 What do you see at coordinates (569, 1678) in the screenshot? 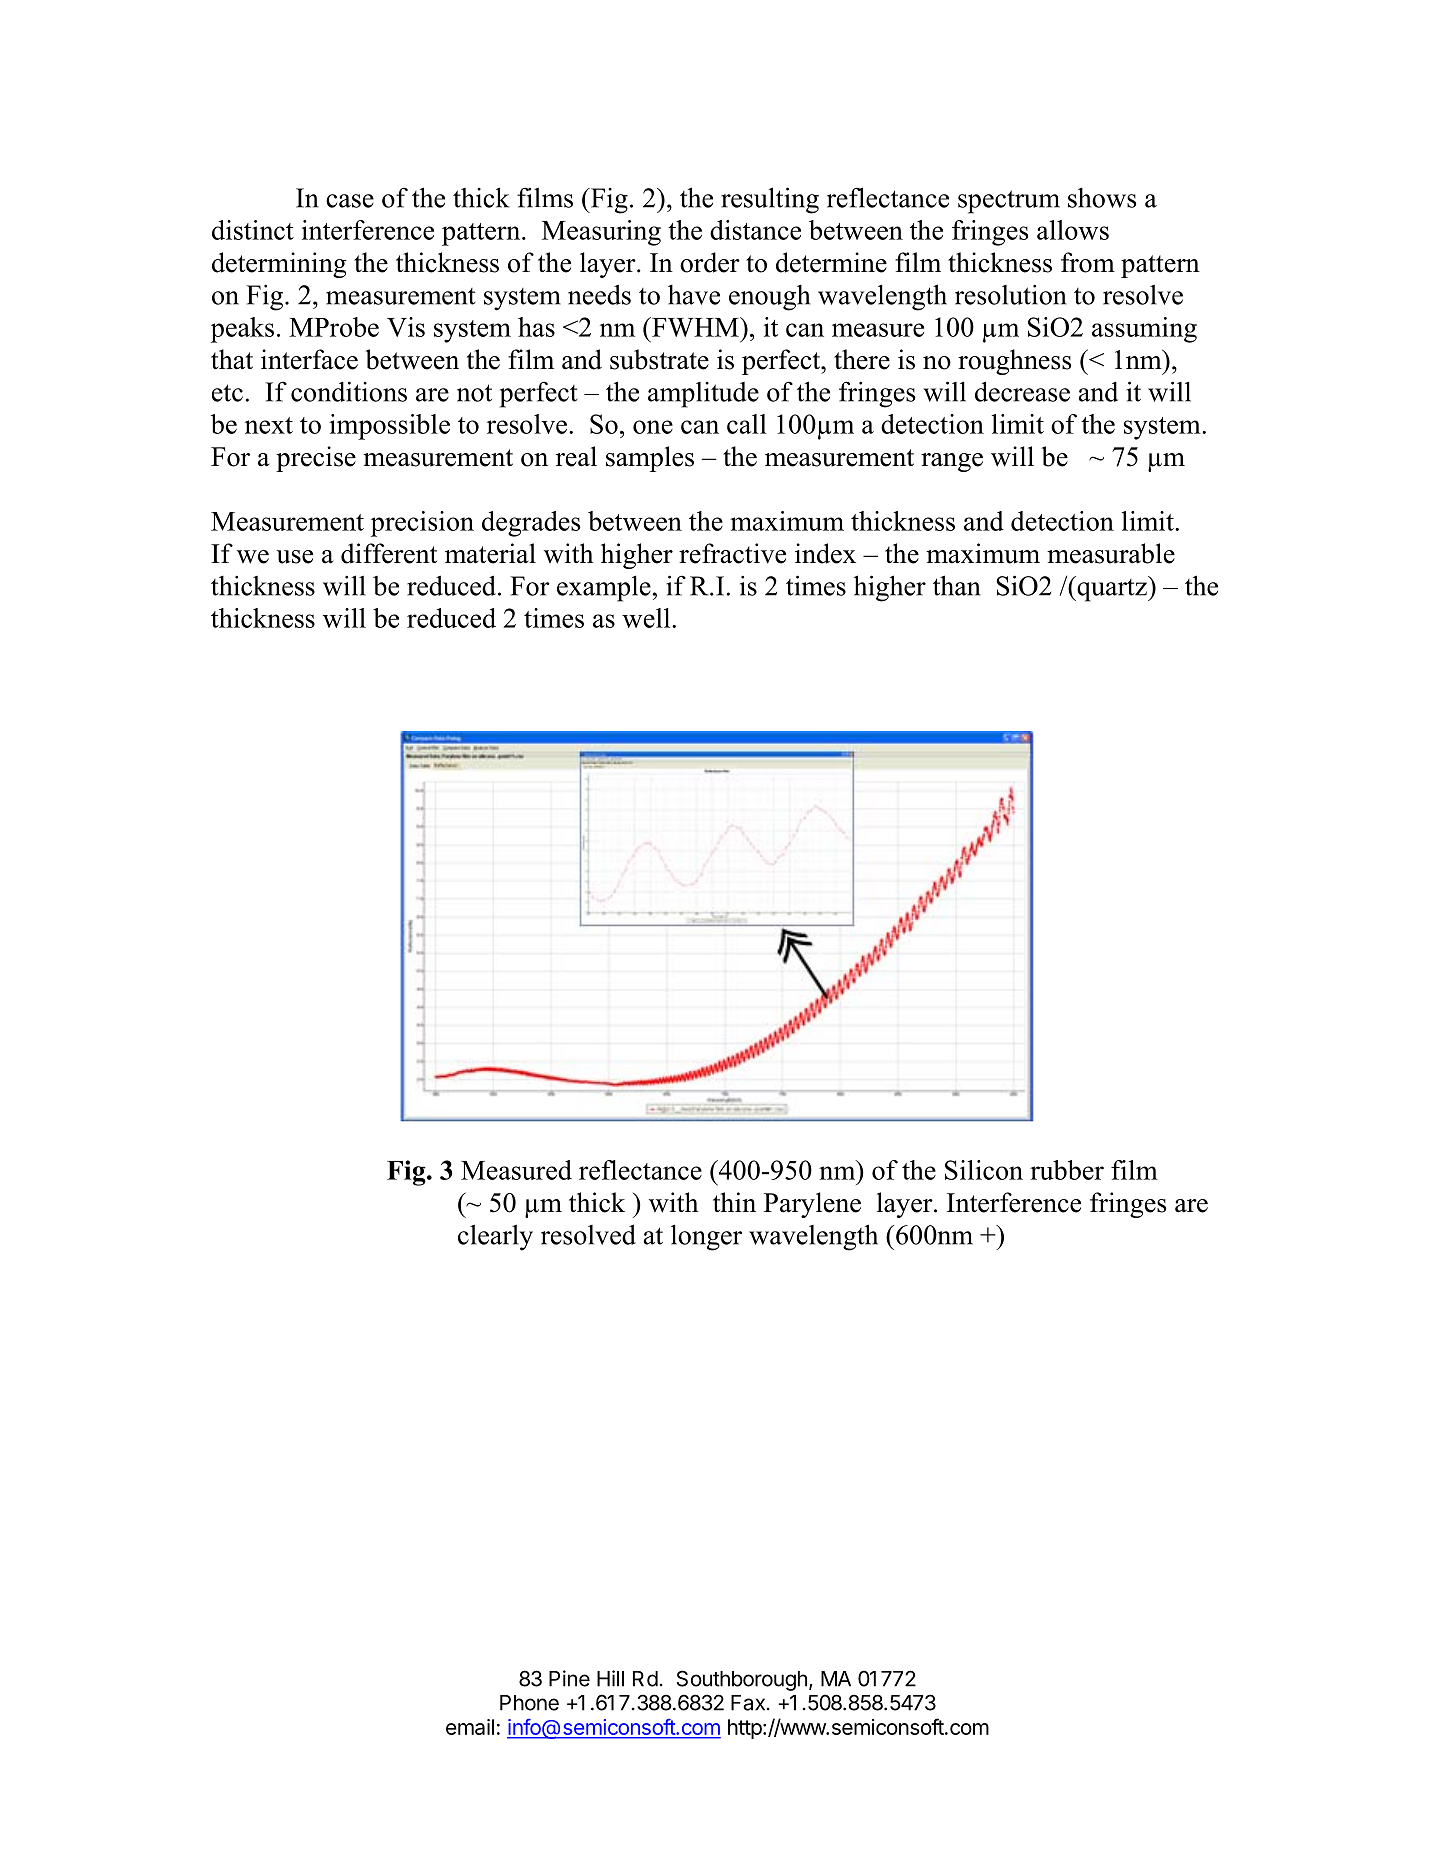
I see `Pine` at bounding box center [569, 1678].
